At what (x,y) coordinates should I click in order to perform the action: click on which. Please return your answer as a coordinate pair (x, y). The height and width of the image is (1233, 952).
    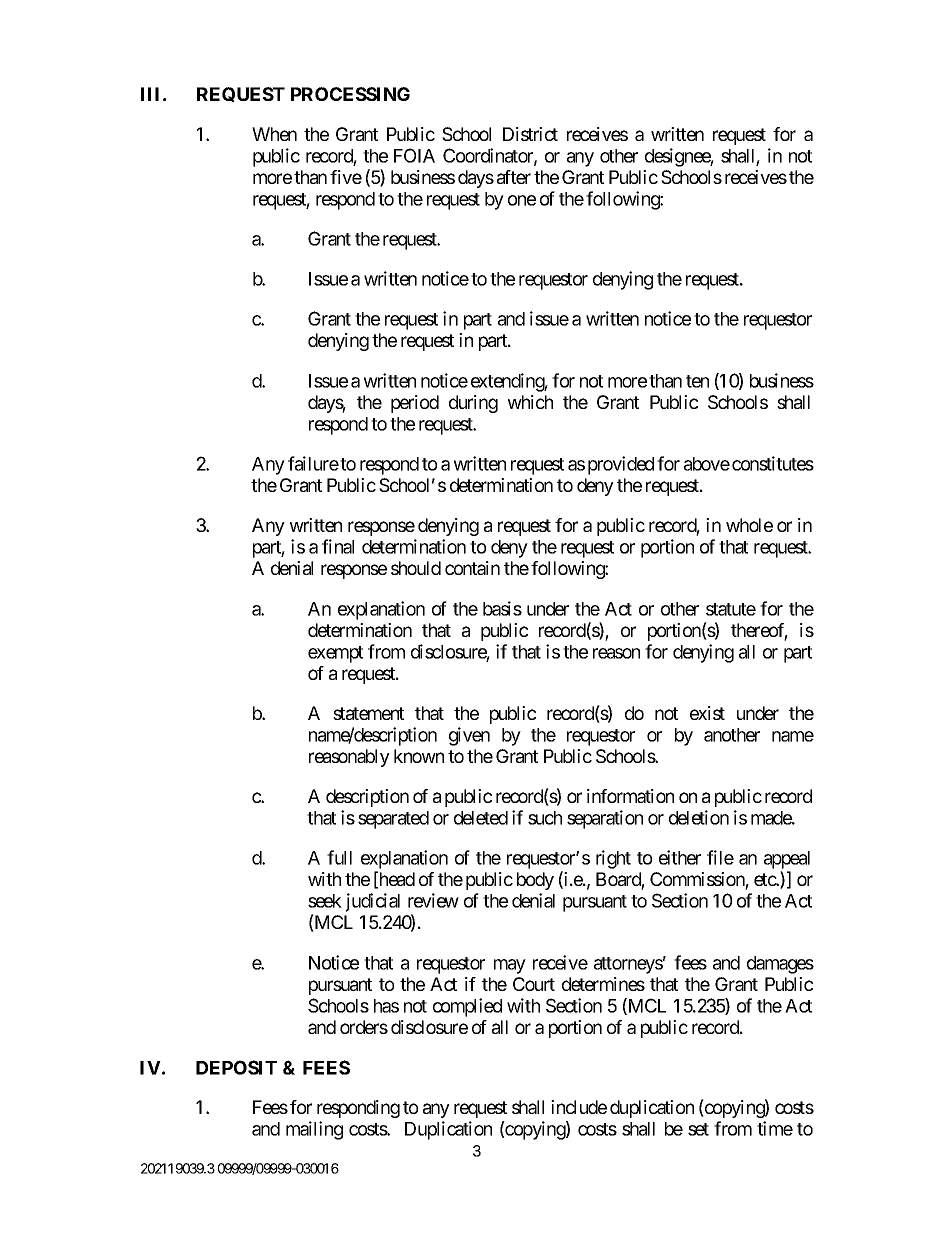
    Looking at the image, I should click on (530, 402).
